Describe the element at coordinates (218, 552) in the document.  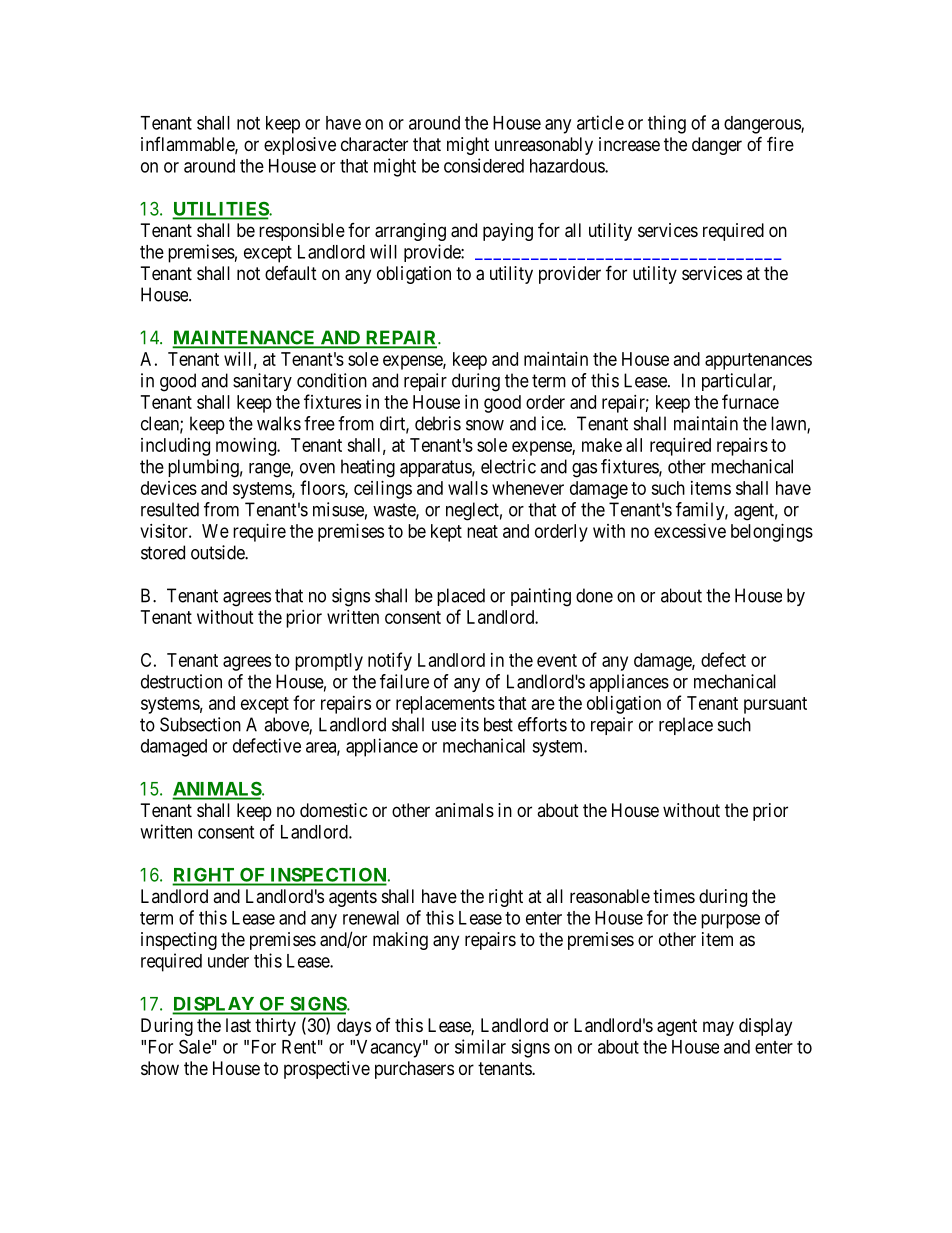
I see `outside` at that location.
